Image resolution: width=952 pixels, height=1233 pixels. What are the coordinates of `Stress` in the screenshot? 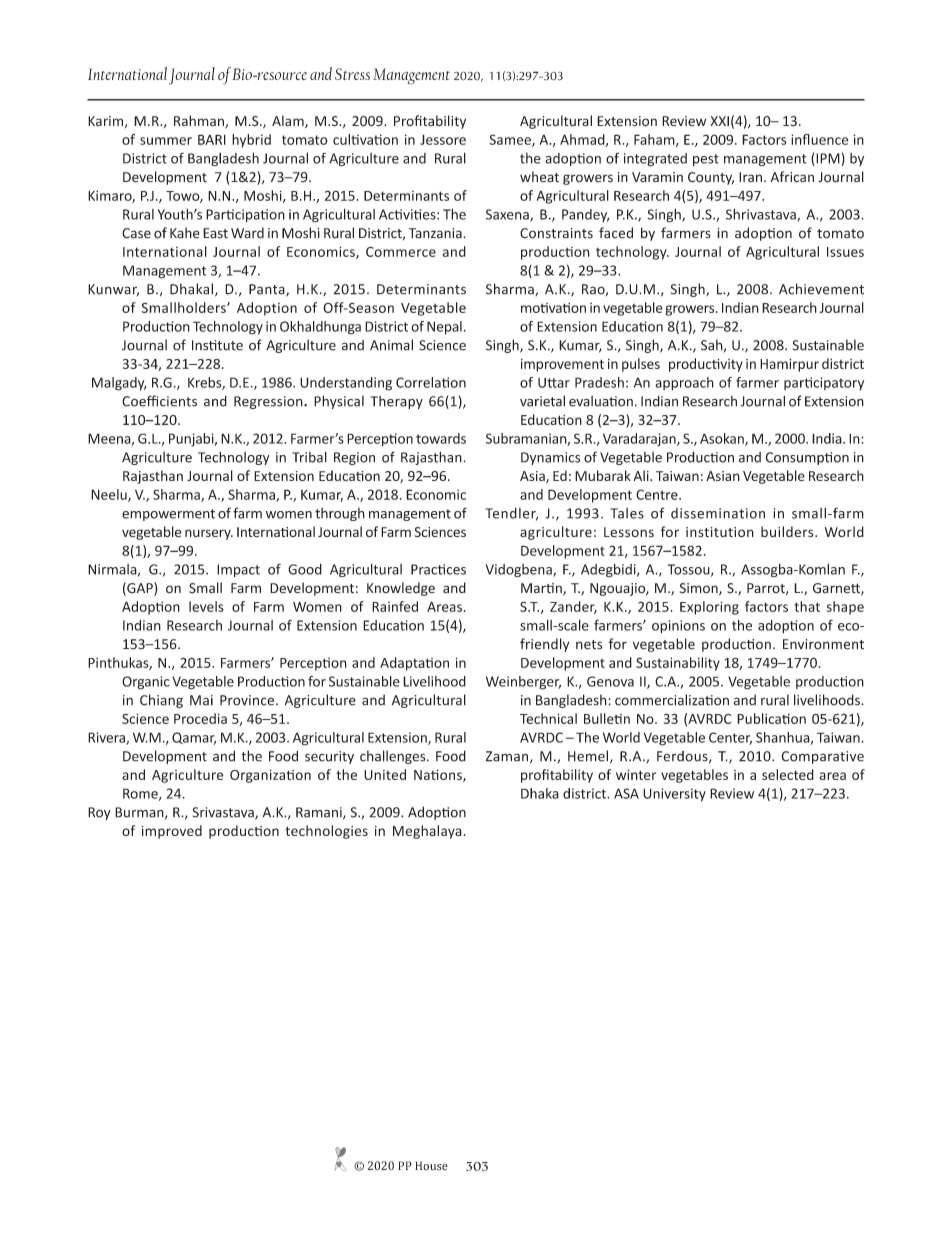 It's located at (352, 74).
